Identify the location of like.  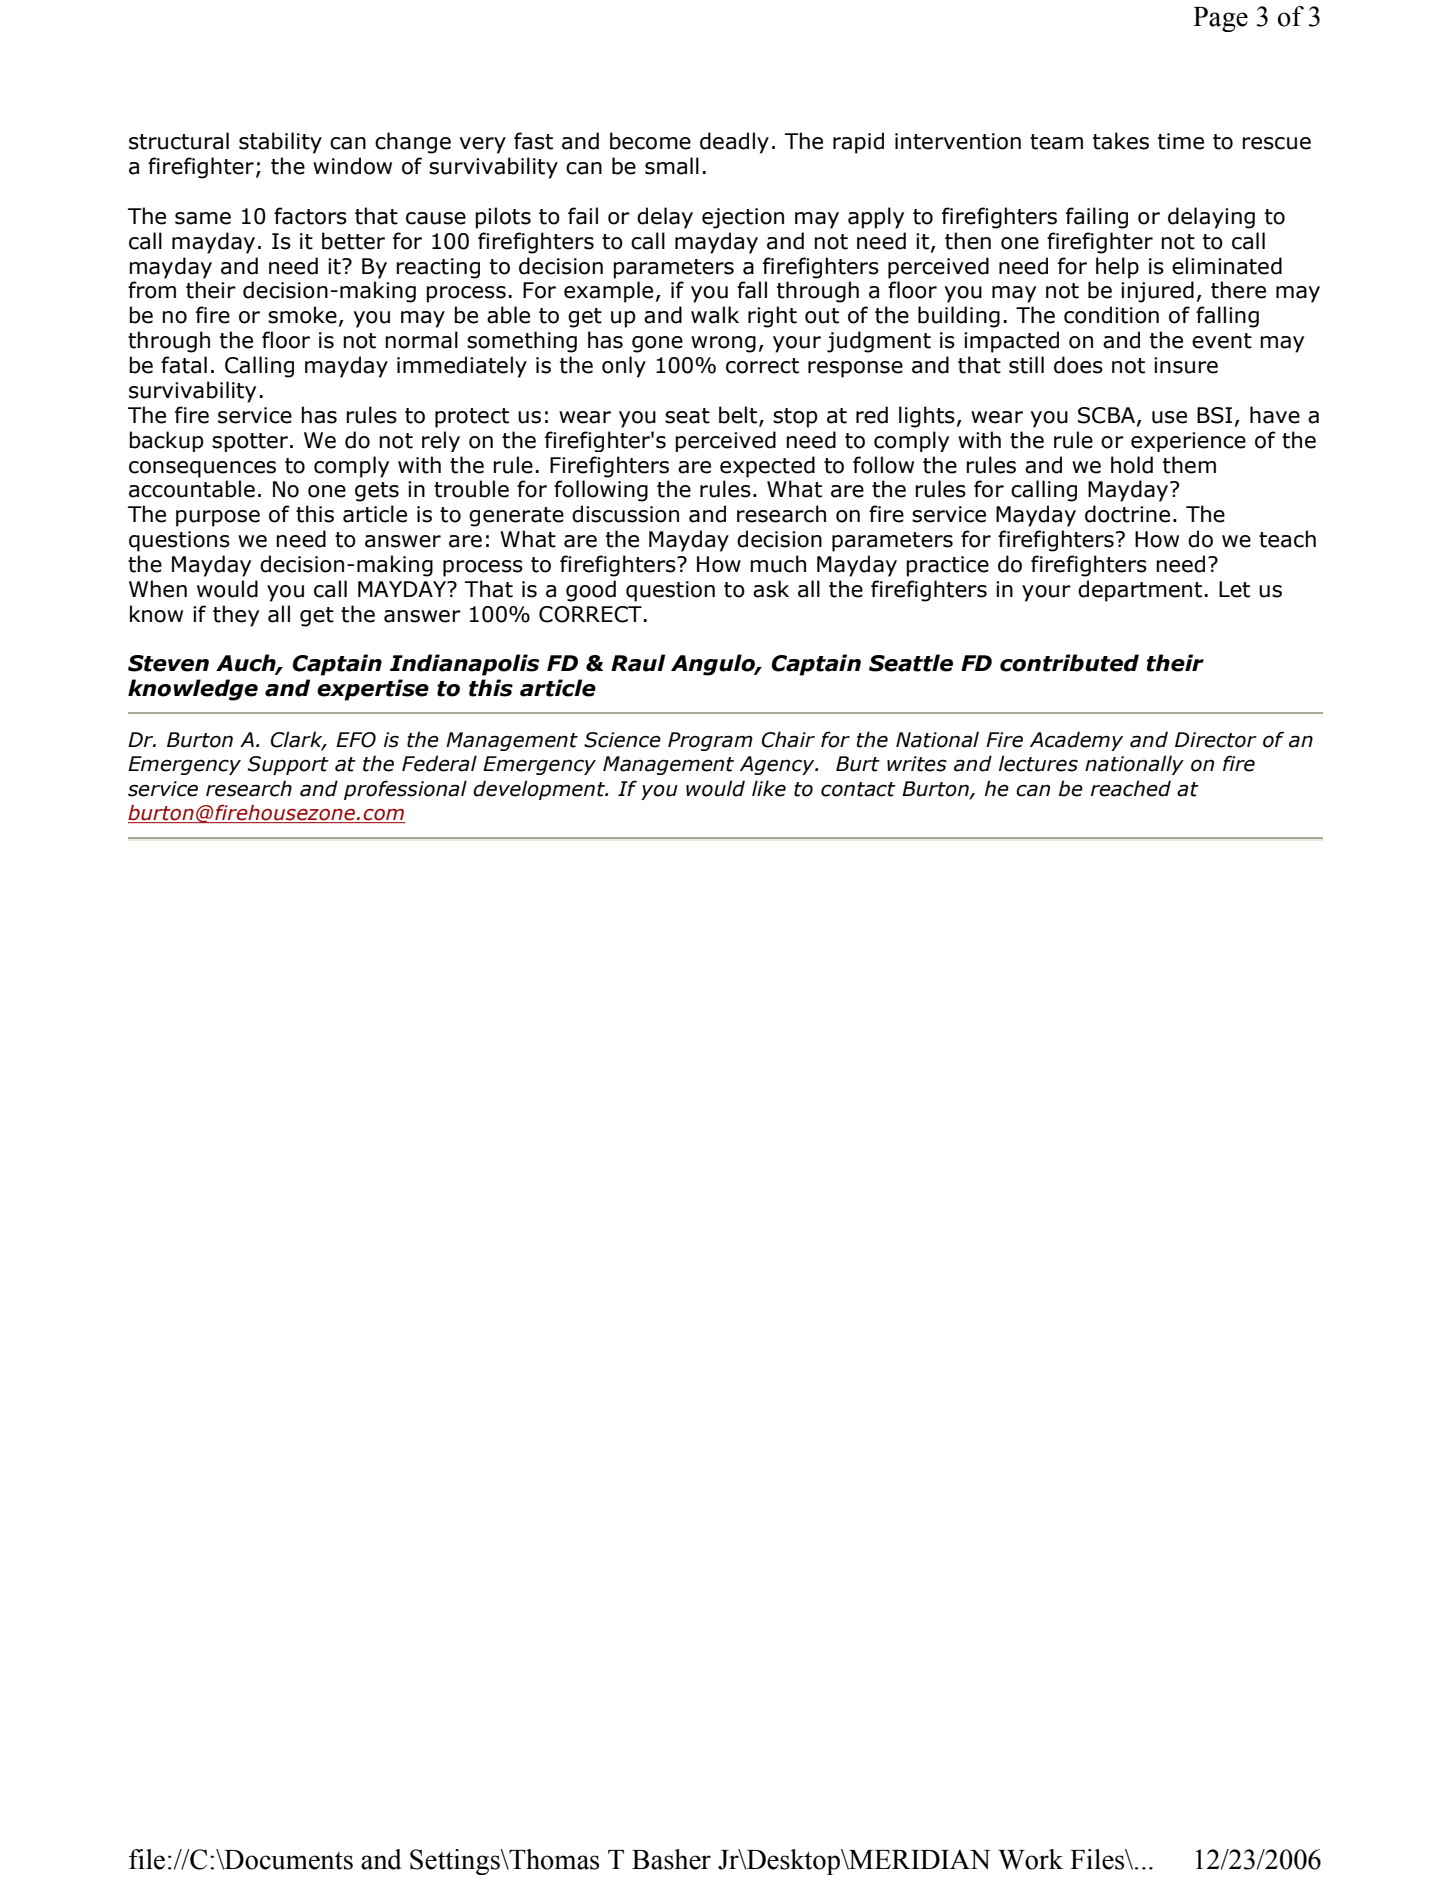
(769, 788).
